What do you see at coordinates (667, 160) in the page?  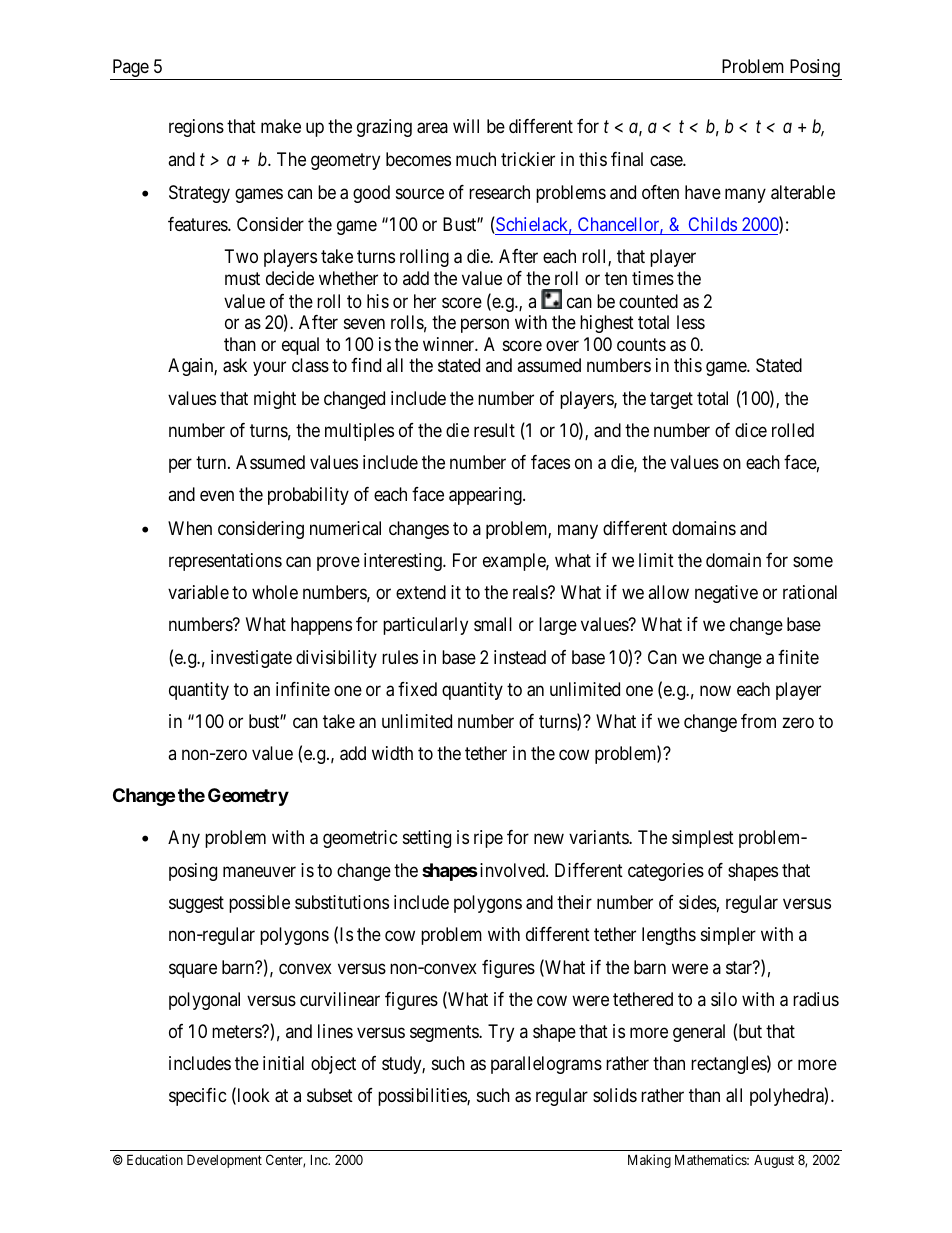 I see `case` at bounding box center [667, 160].
